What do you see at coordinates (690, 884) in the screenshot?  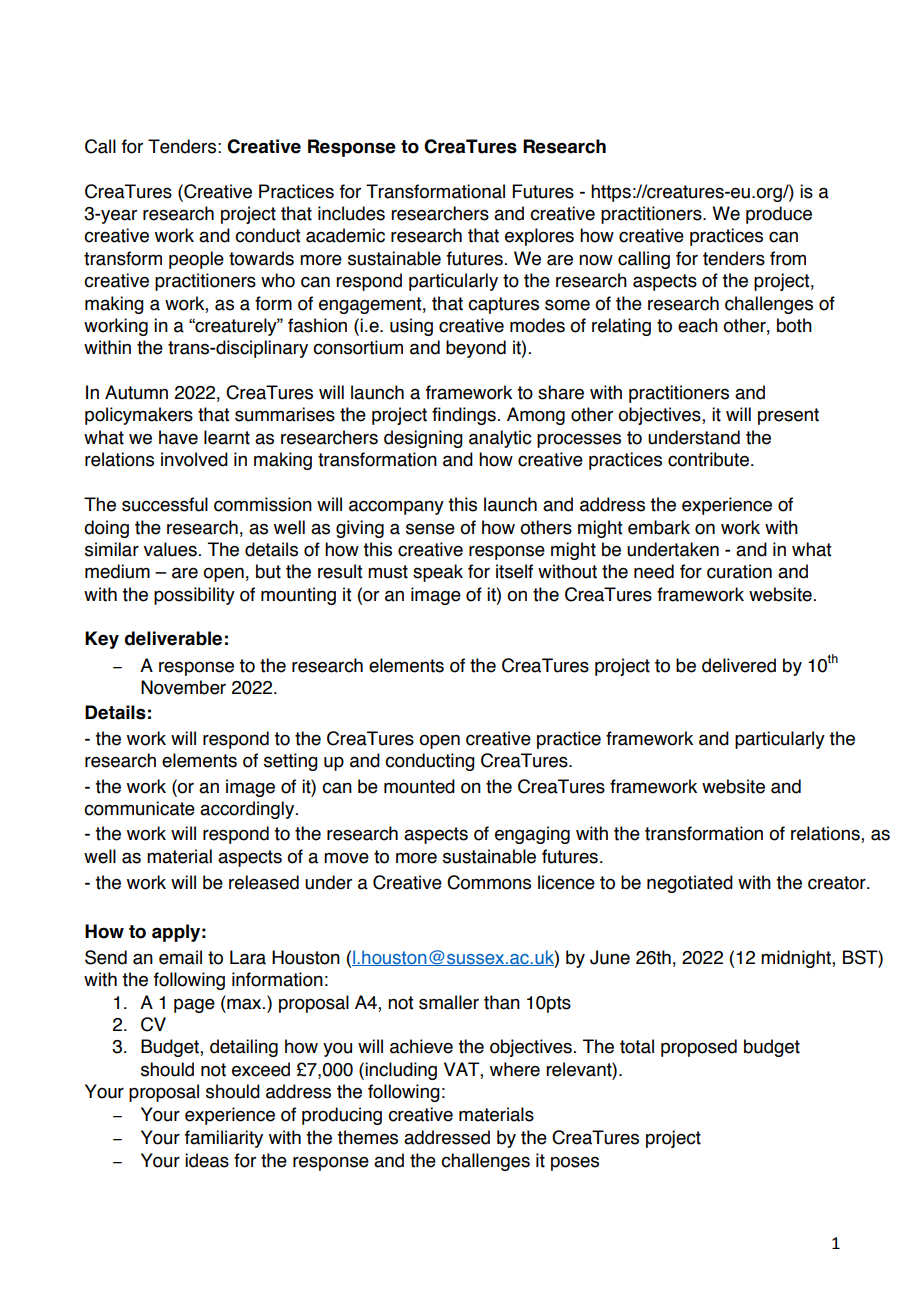 I see `negotiated` at bounding box center [690, 884].
